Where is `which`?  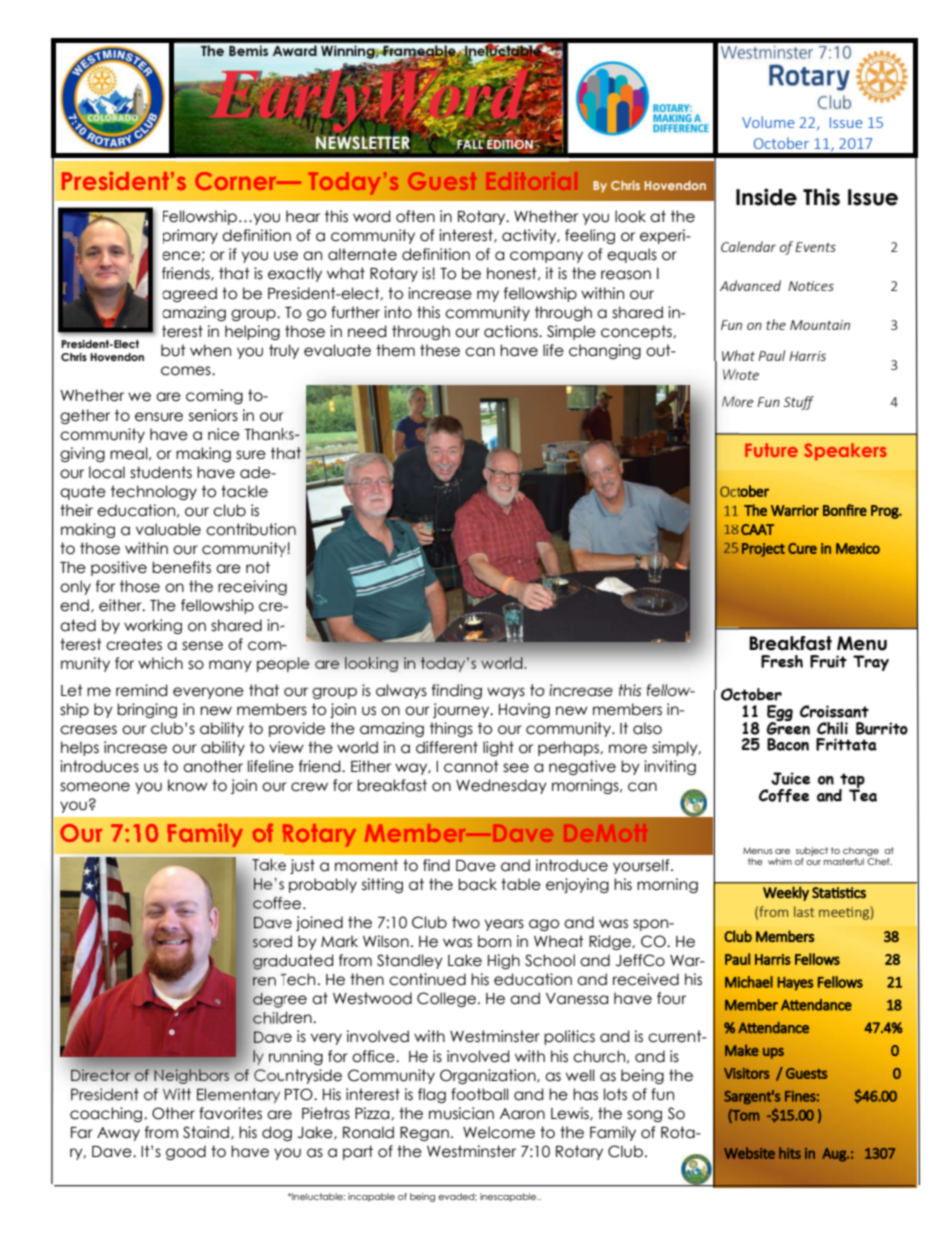
which is located at coordinates (160, 663).
